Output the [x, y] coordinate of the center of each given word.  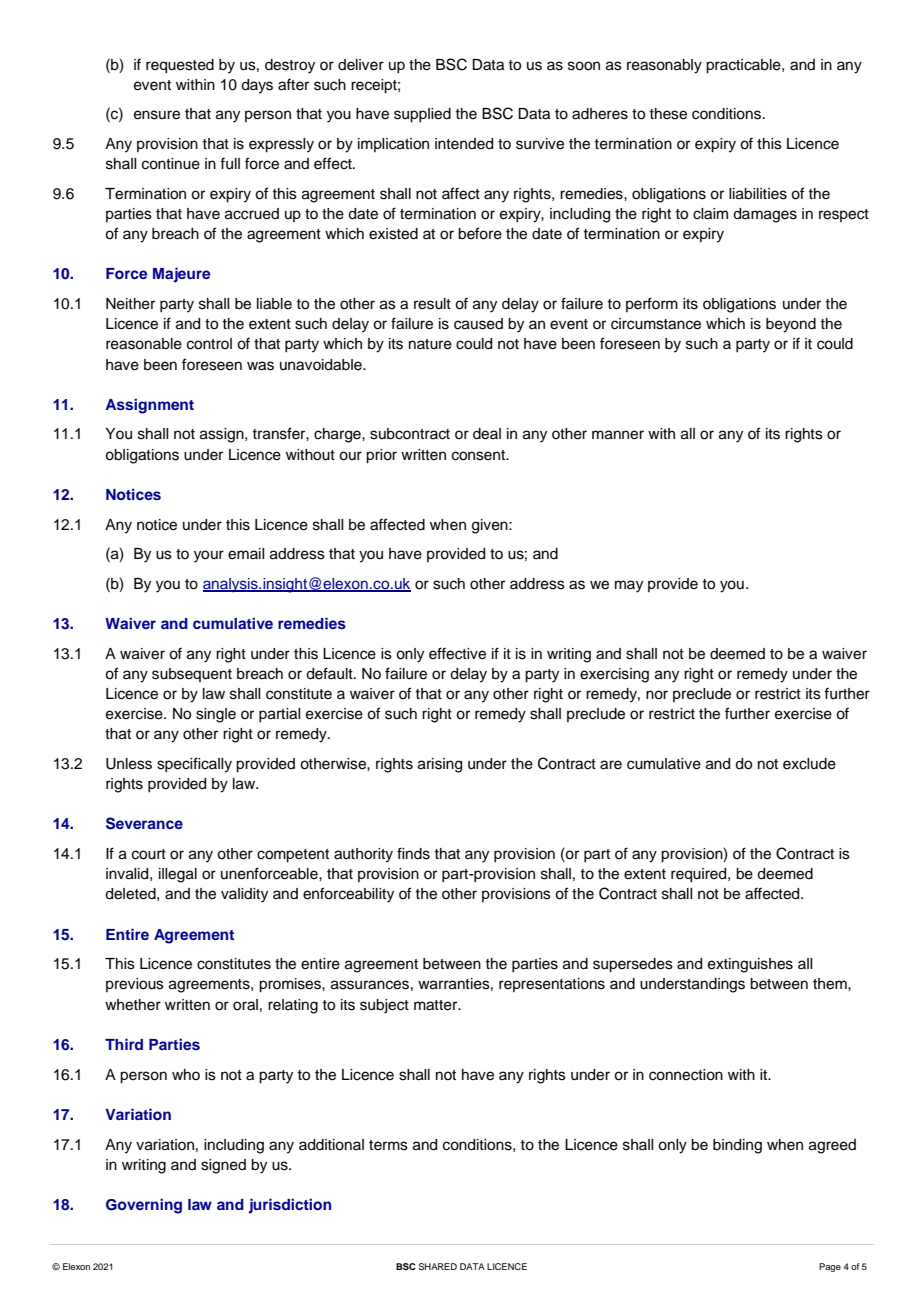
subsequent [192, 675]
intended [464, 144]
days [257, 86]
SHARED [438, 1266]
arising [440, 765]
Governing [144, 1206]
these [668, 114]
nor [657, 695]
